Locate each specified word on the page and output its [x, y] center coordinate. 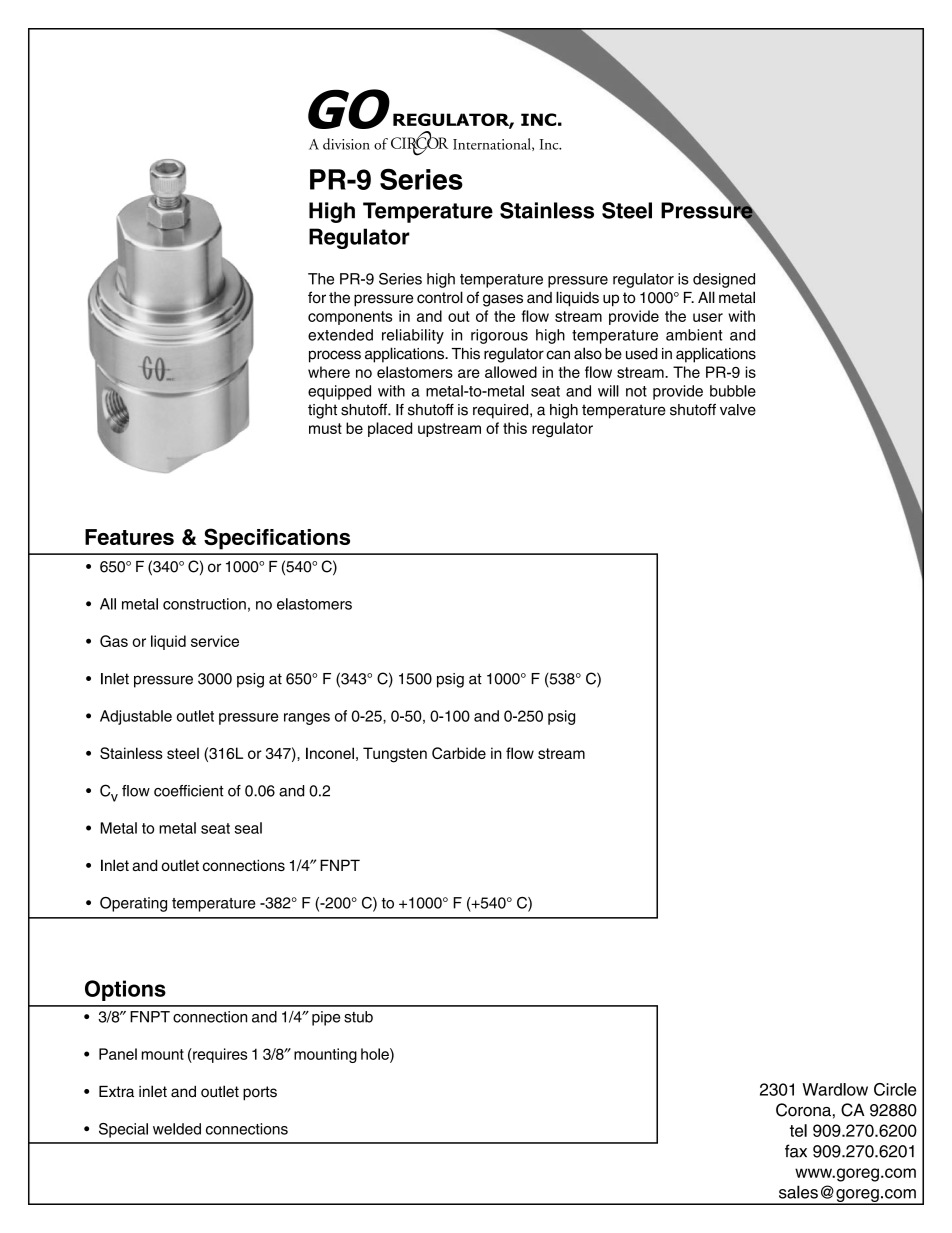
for [317, 297]
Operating [133, 904]
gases [503, 300]
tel [798, 1130]
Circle [895, 1089]
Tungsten [395, 755]
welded [177, 1129]
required [502, 411]
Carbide [459, 753]
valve [738, 410]
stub [358, 1017]
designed [724, 280]
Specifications [277, 539]
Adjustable [136, 717]
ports [260, 1093]
